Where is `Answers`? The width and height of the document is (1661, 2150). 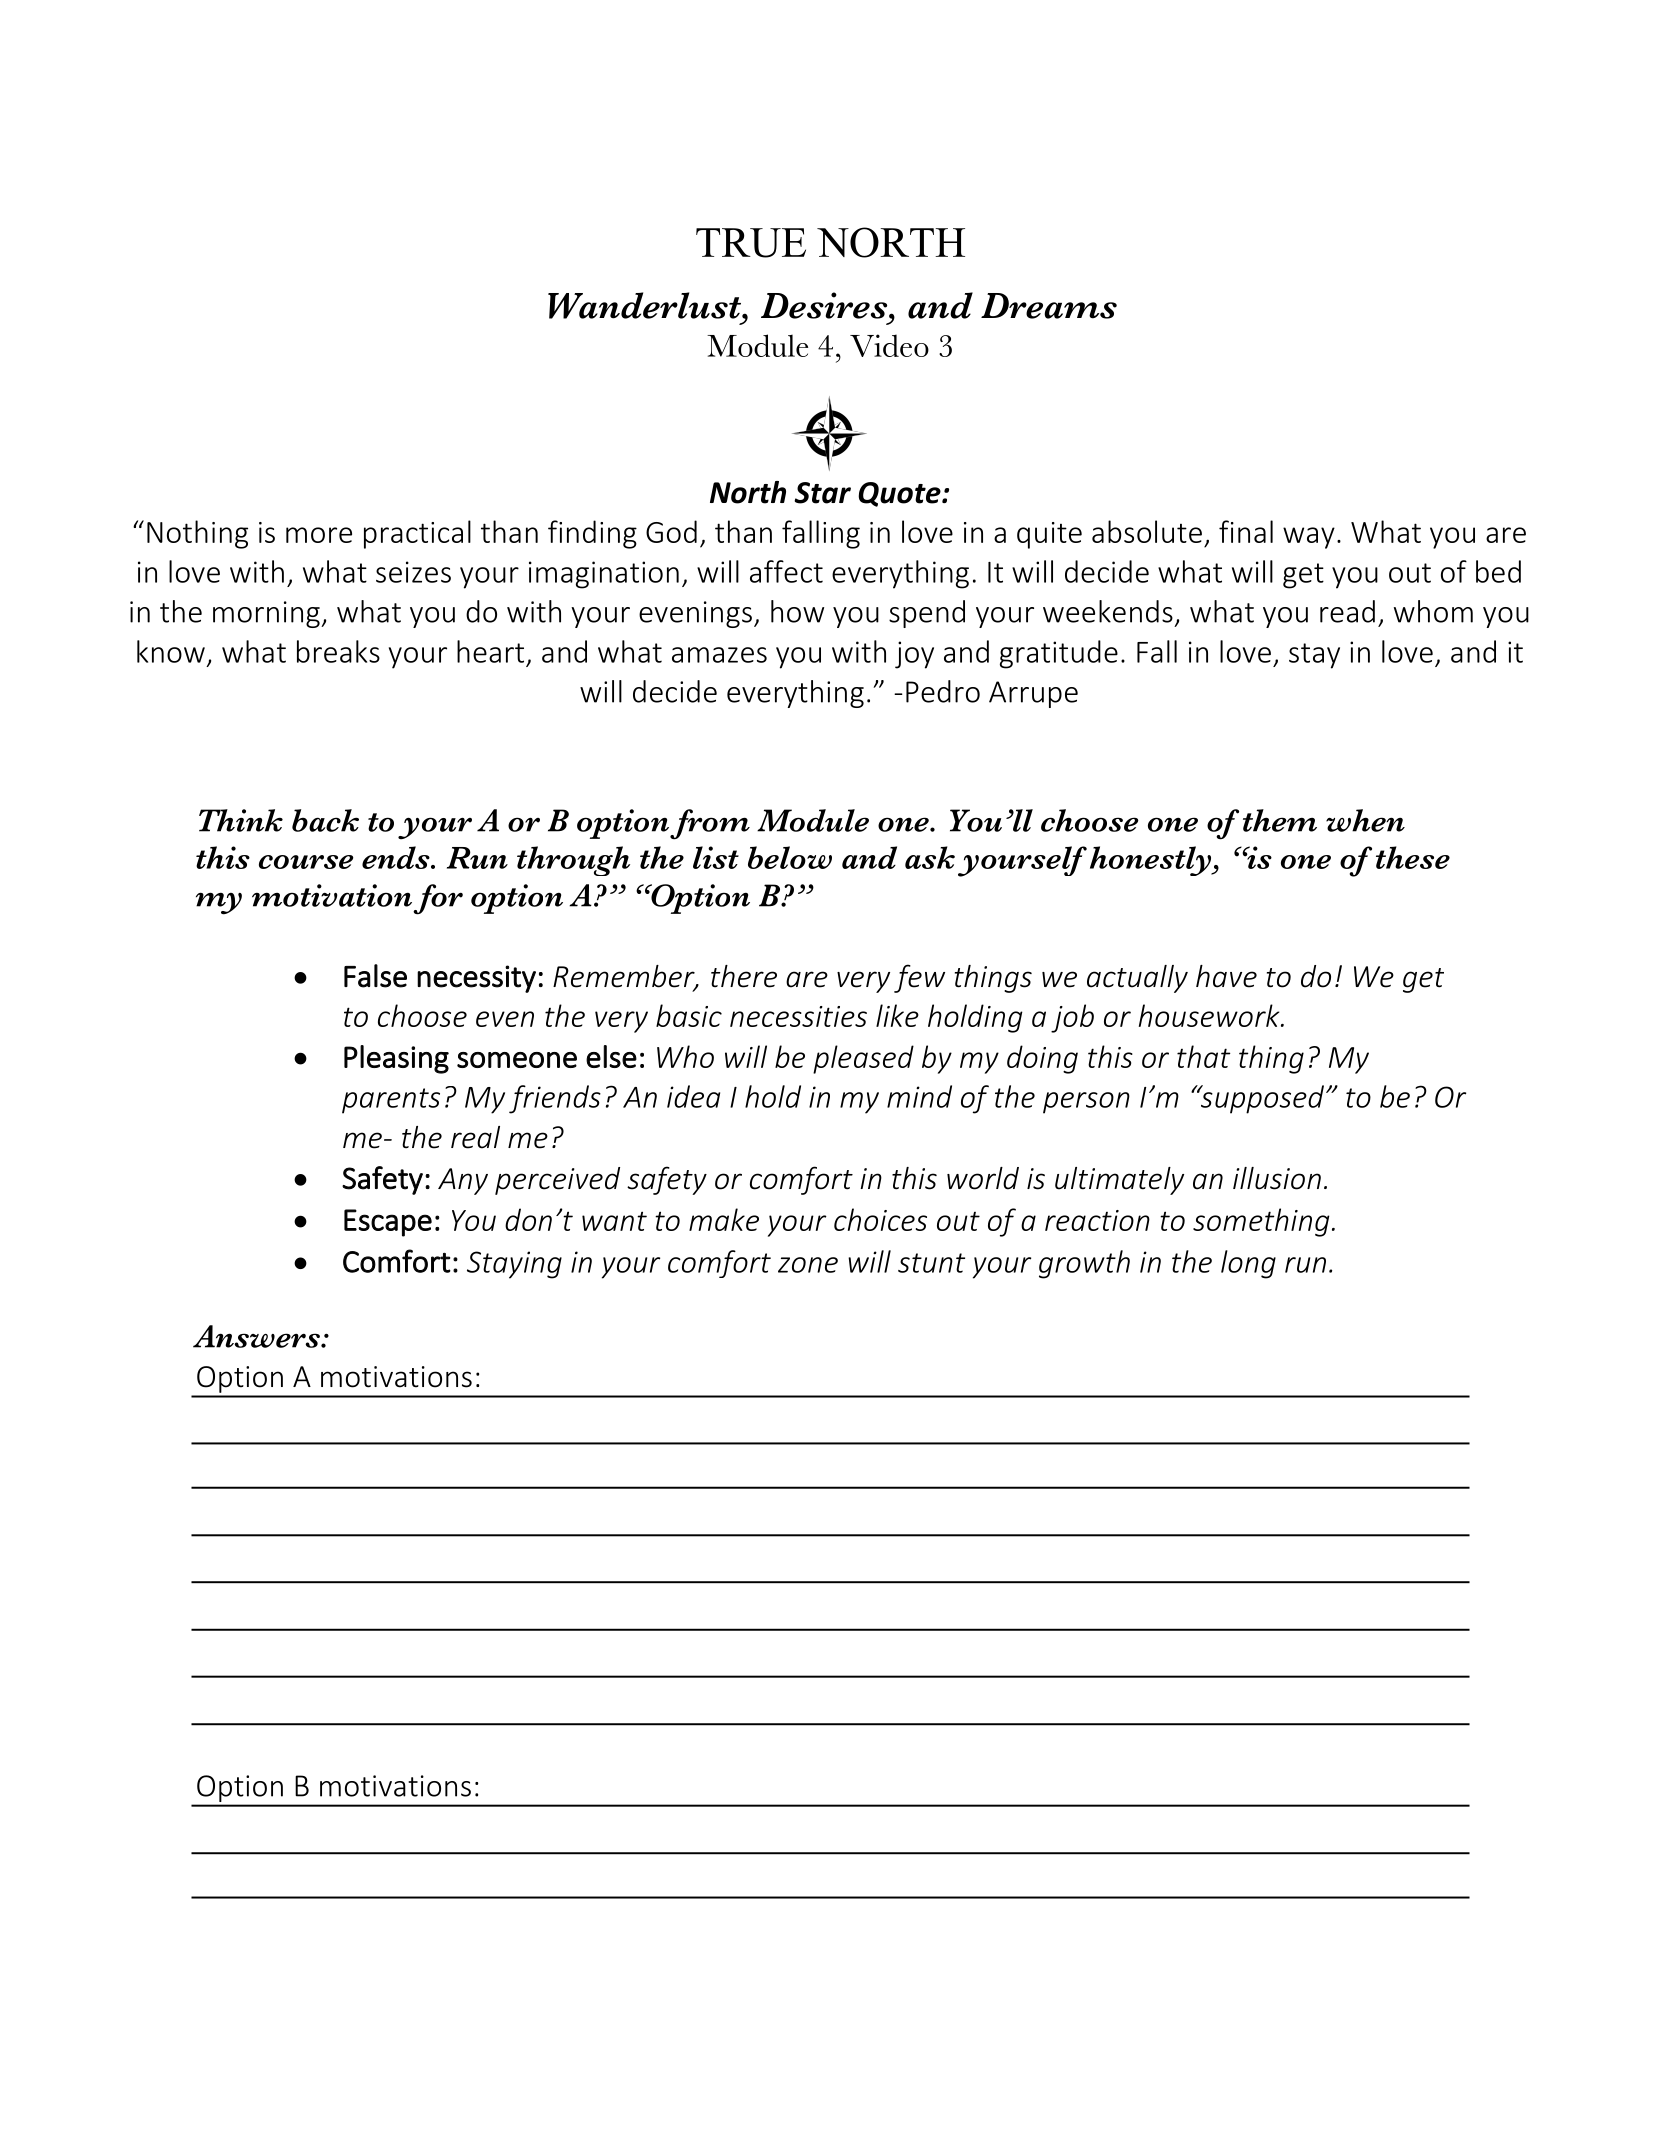
Answers is located at coordinates (257, 1336).
